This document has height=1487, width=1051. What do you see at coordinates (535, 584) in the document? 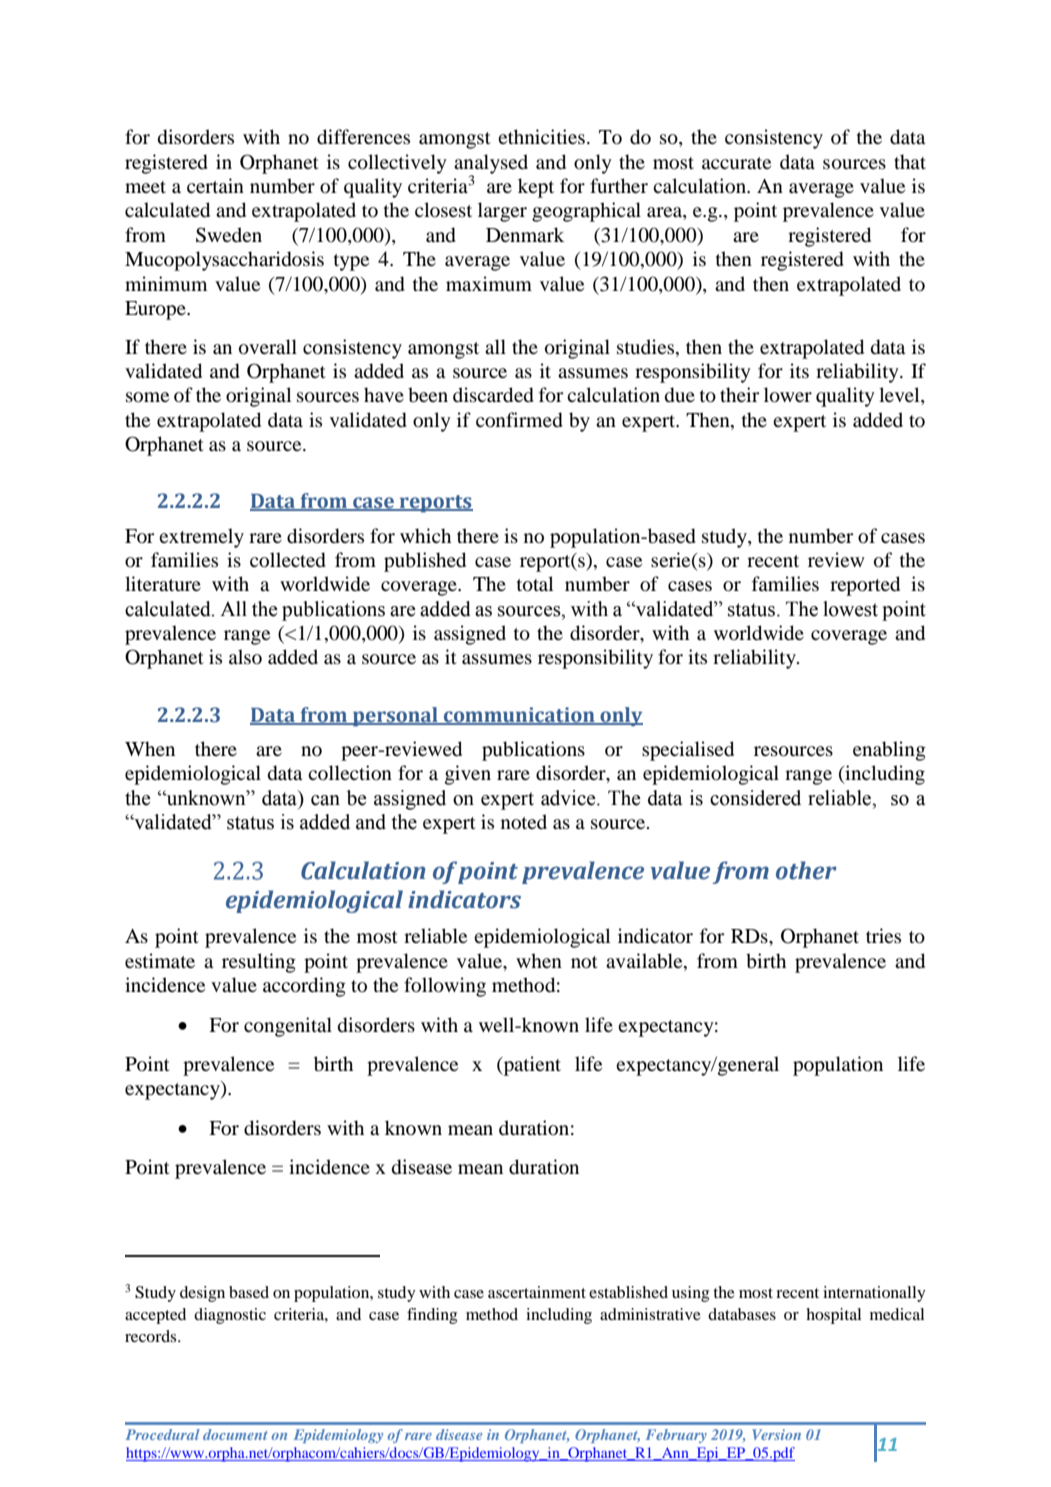
I see `total` at bounding box center [535, 584].
